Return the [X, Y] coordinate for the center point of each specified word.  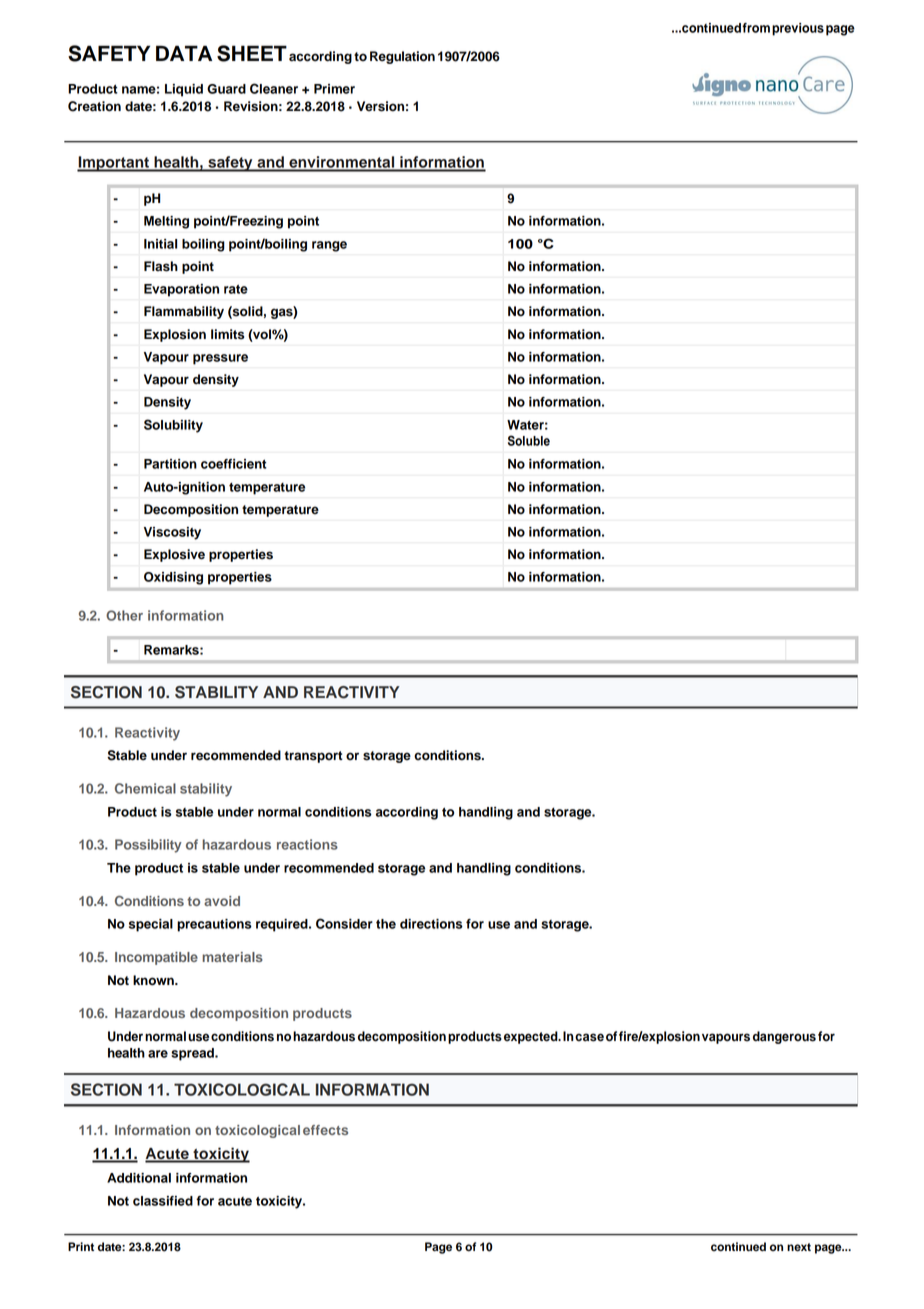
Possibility [148, 846]
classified [163, 1201]
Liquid [184, 90]
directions [431, 924]
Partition [170, 464]
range [329, 246]
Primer [334, 89]
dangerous [784, 1037]
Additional [139, 1178]
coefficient [234, 464]
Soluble [529, 440]
